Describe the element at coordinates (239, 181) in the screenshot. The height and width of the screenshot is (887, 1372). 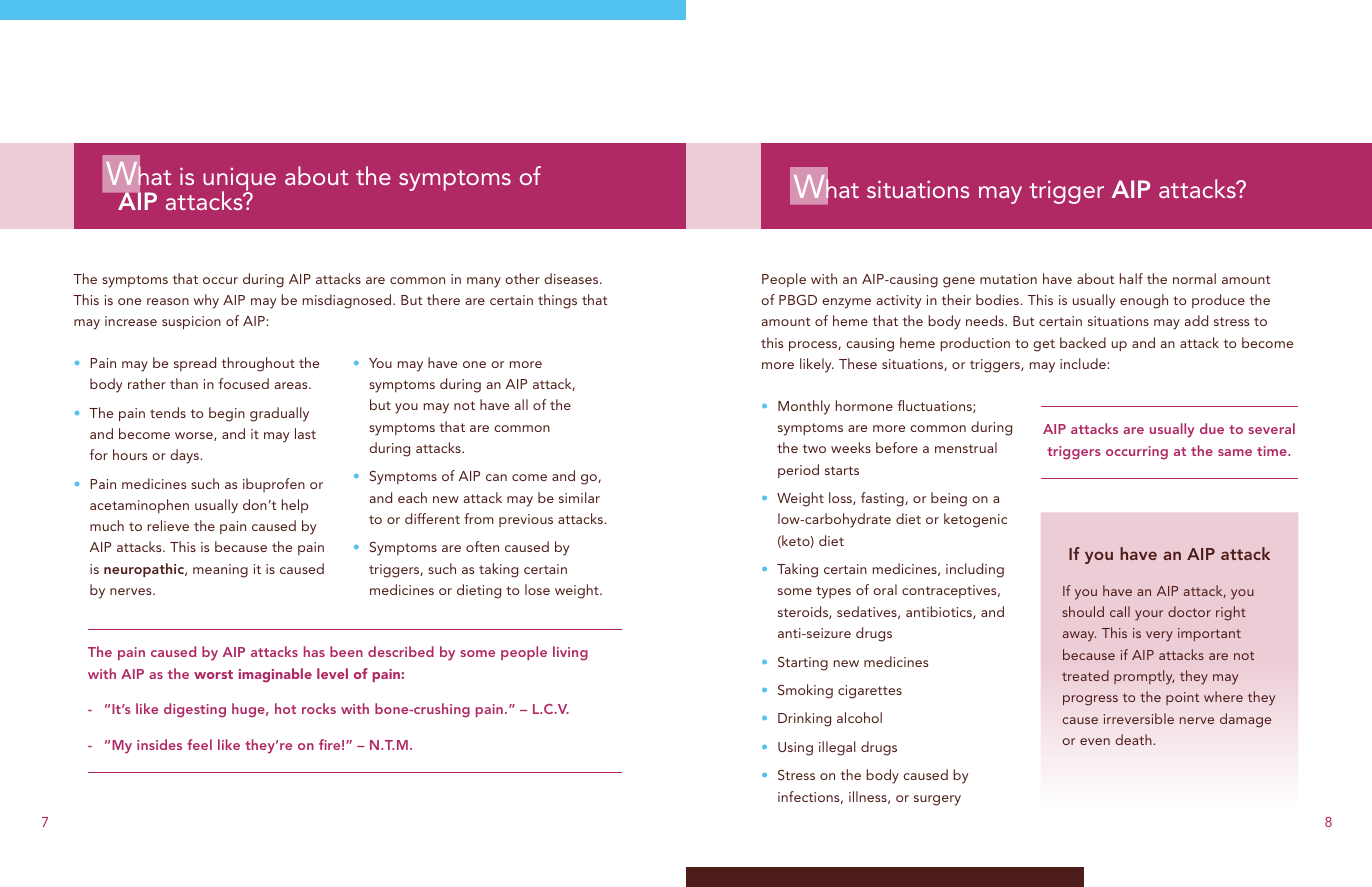
I see `unique` at that location.
